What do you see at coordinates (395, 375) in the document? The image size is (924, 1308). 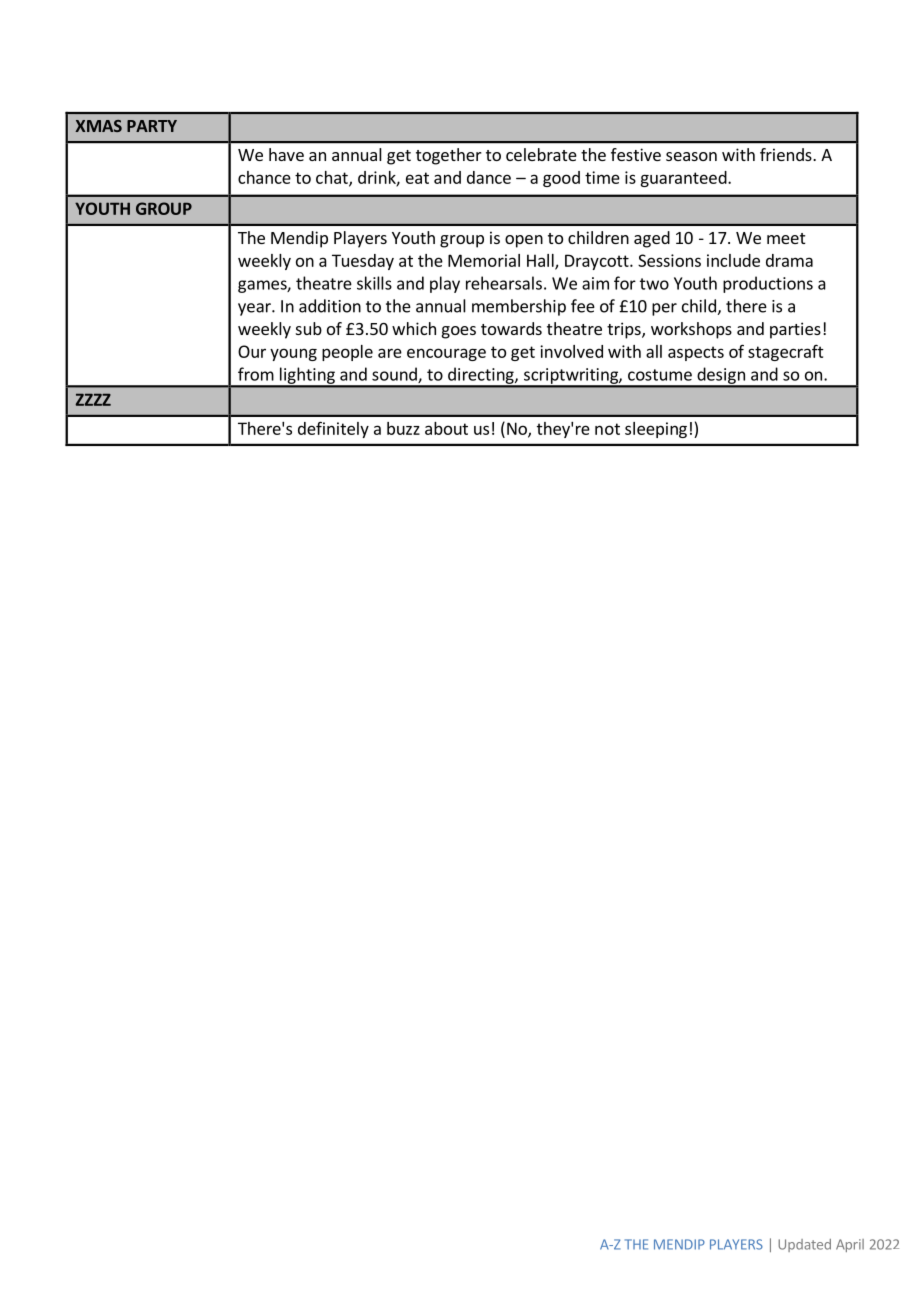 I see `sound` at bounding box center [395, 375].
